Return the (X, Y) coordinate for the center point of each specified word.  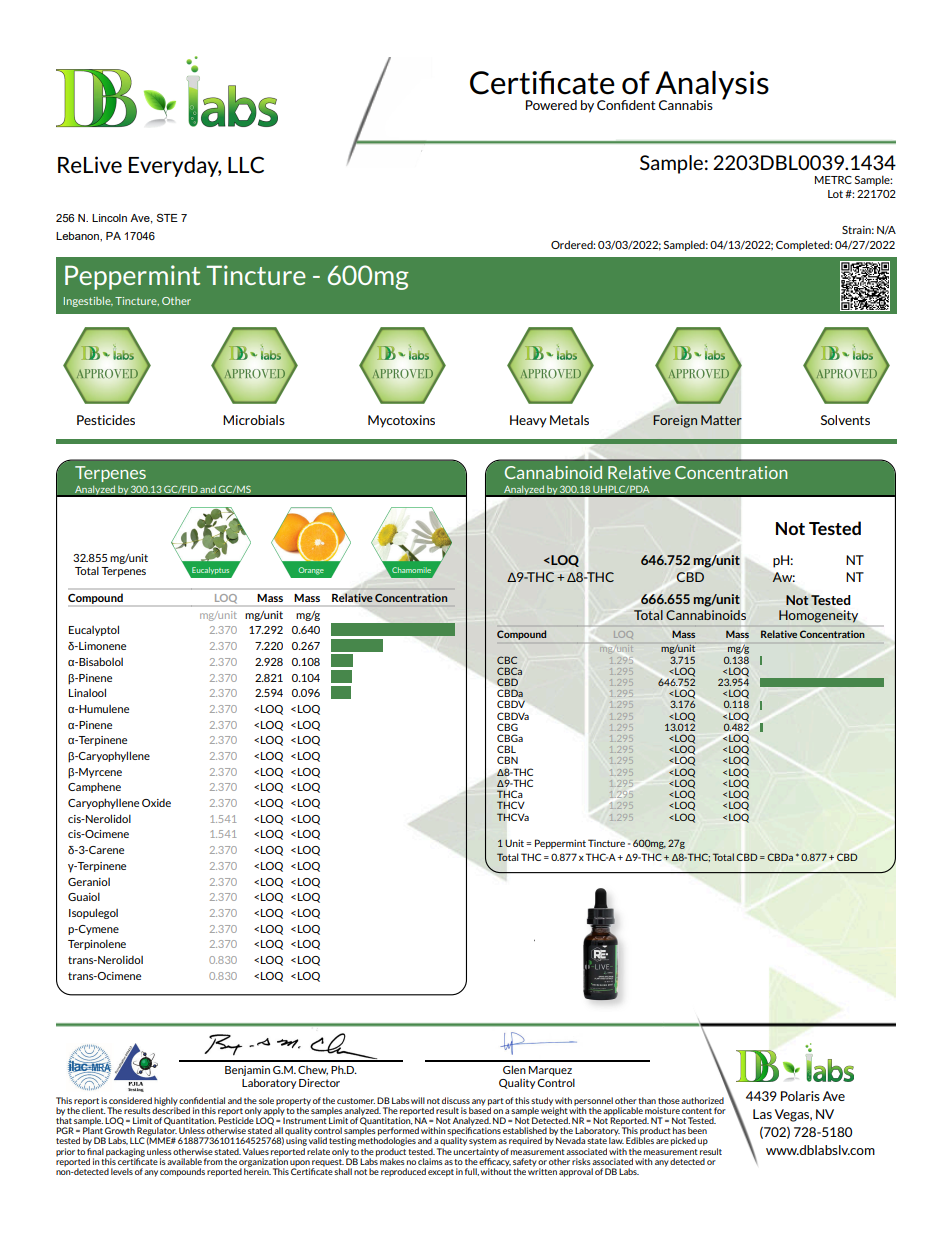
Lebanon (78, 236)
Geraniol (89, 882)
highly (166, 1102)
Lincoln (109, 218)
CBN (507, 760)
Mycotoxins (401, 421)
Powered (551, 105)
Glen (514, 1069)
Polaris (800, 1096)
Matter (721, 420)
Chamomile (411, 570)
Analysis (711, 86)
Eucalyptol (94, 630)
